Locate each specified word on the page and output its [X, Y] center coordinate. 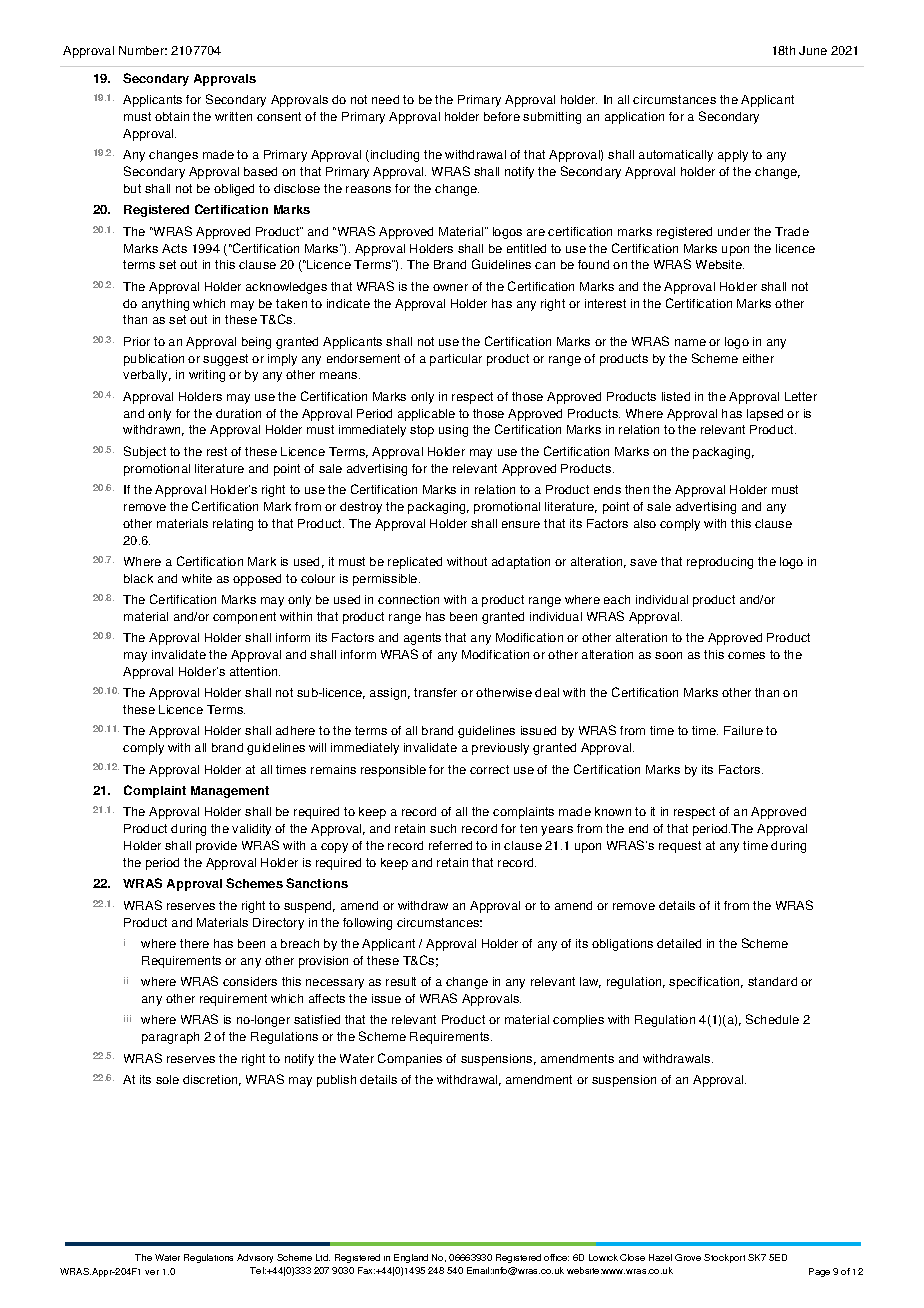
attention [255, 671]
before [502, 116]
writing [207, 376]
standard [772, 981]
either [758, 358]
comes [746, 655]
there [194, 943]
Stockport [724, 1258]
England [411, 1258]
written [233, 116]
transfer [435, 692]
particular [456, 360]
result [401, 981]
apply [733, 156]
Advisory [255, 1258]
